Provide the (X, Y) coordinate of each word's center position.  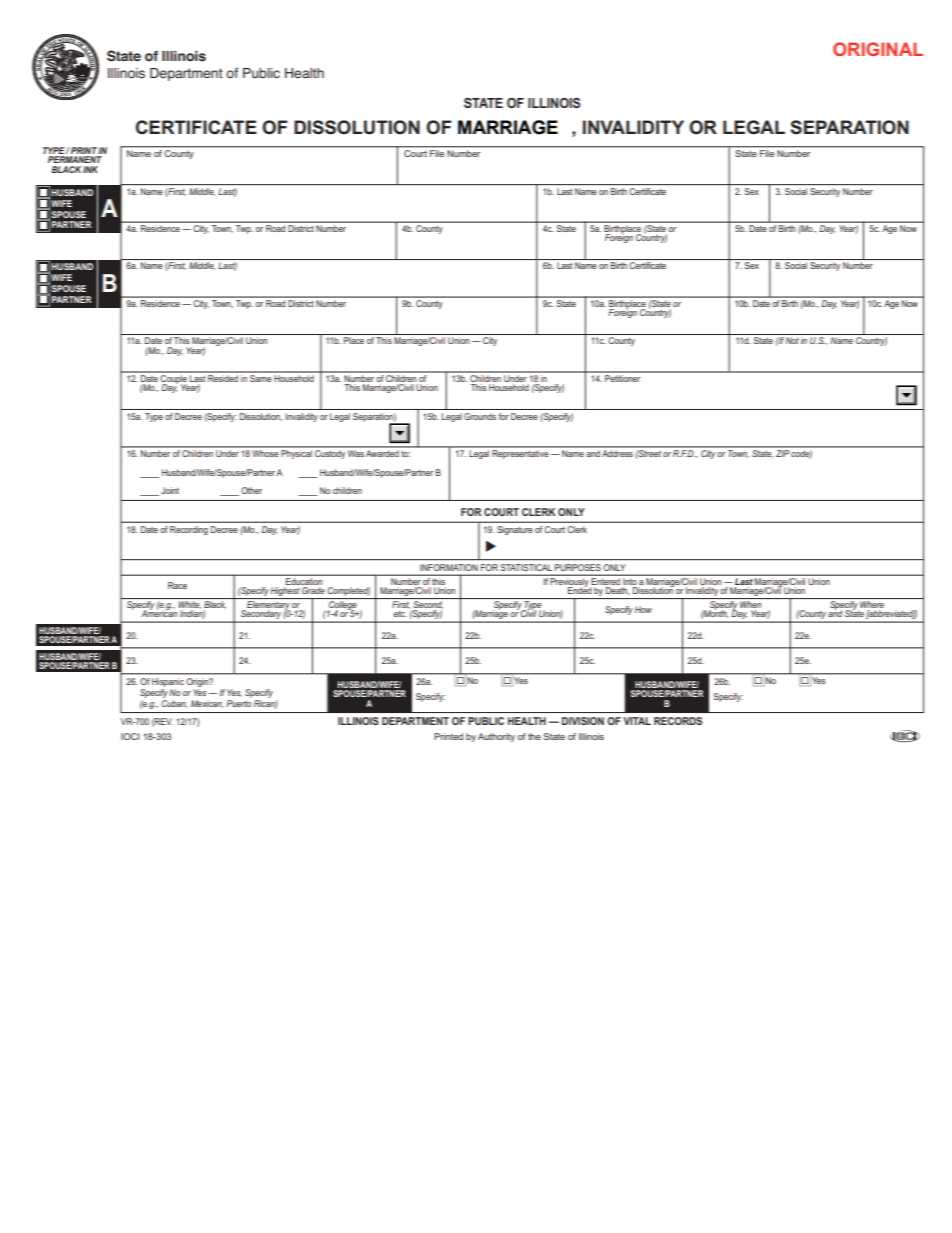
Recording (189, 530)
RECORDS (678, 721)
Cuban (174, 702)
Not (792, 340)
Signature (515, 530)
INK (90, 169)
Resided (223, 377)
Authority (496, 737)
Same (261, 377)
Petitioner (623, 377)
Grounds (480, 416)
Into (630, 580)
